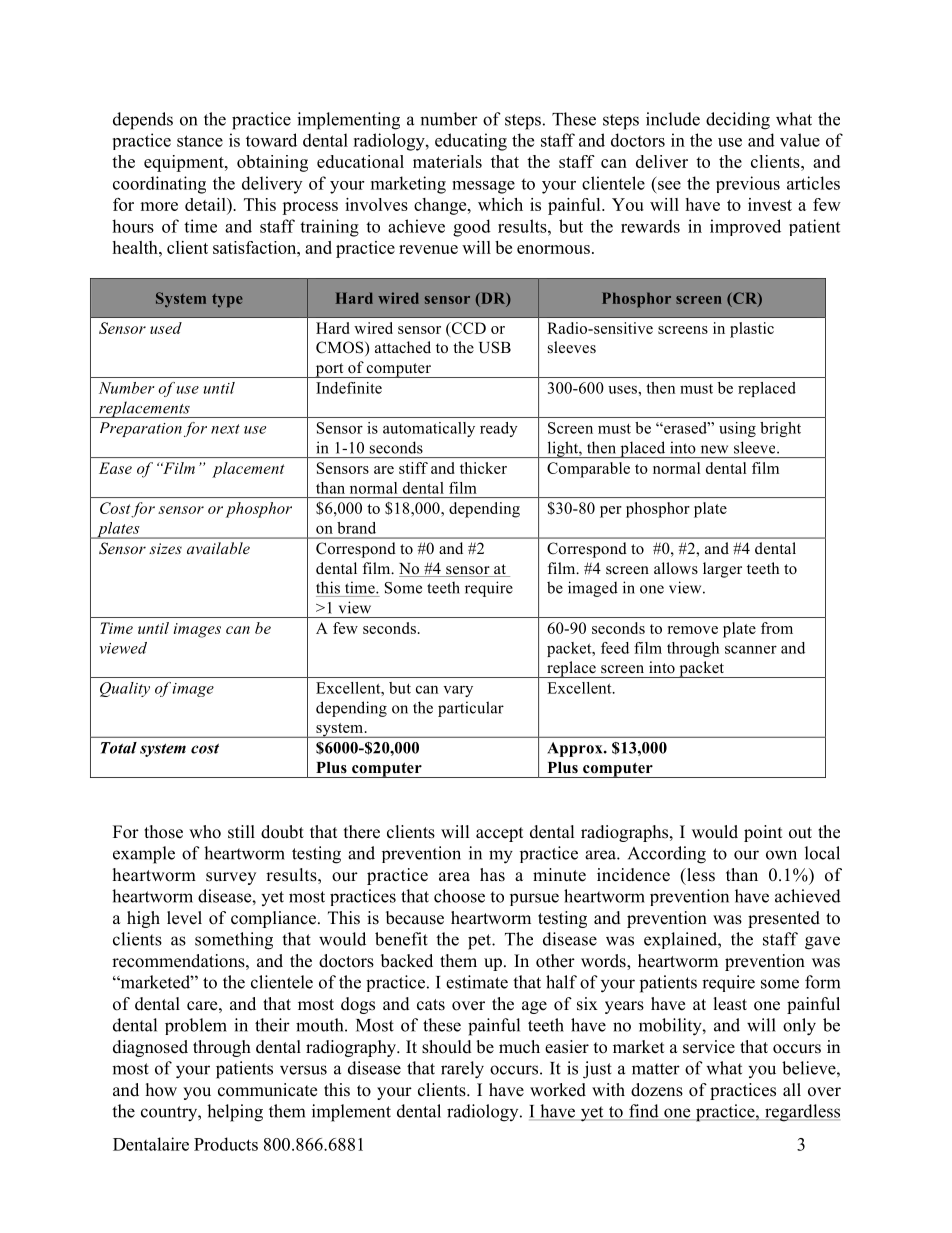 The image size is (952, 1233). Describe the element at coordinates (225, 429) in the page. I see `next` at that location.
